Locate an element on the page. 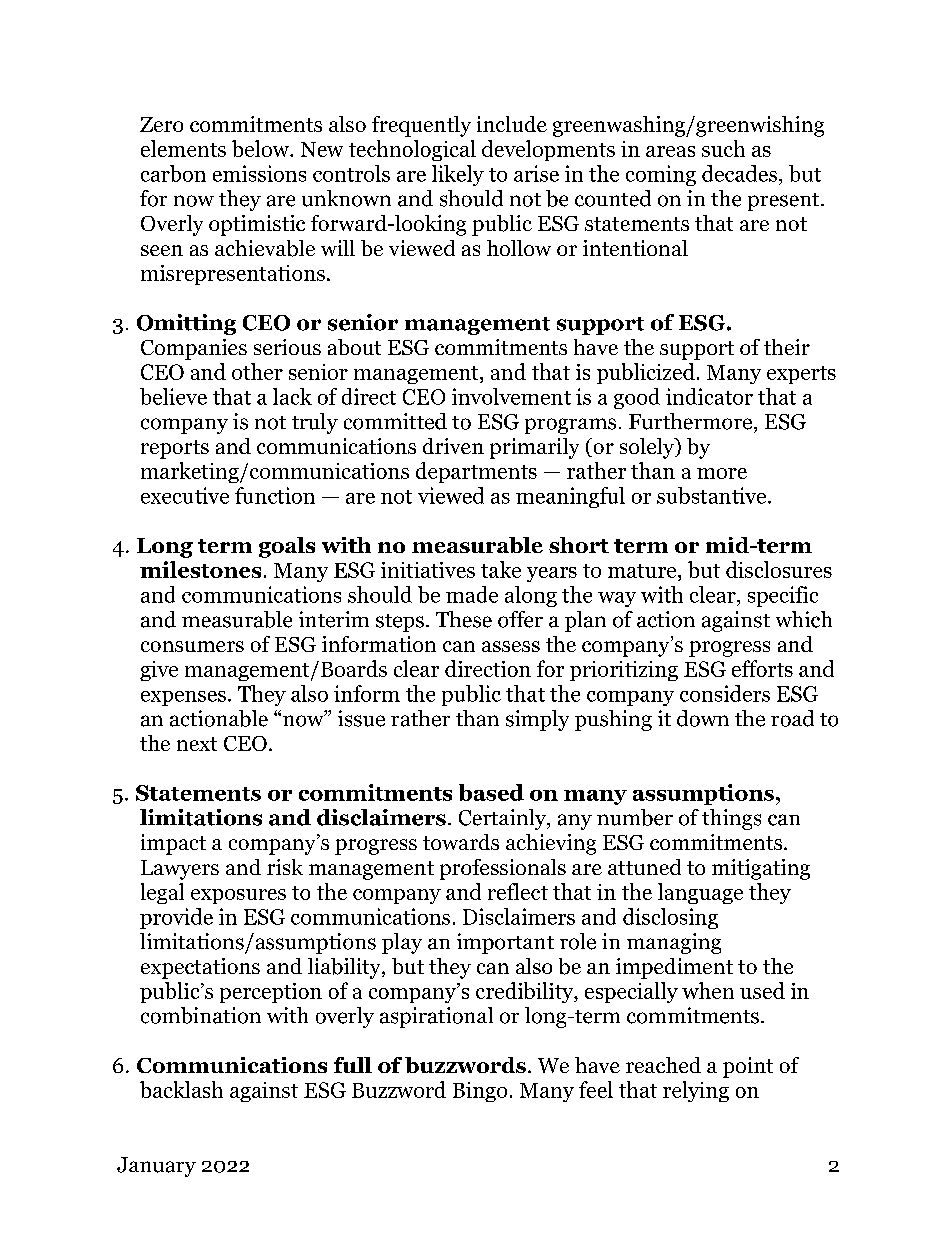  backlash is located at coordinates (181, 1089).
